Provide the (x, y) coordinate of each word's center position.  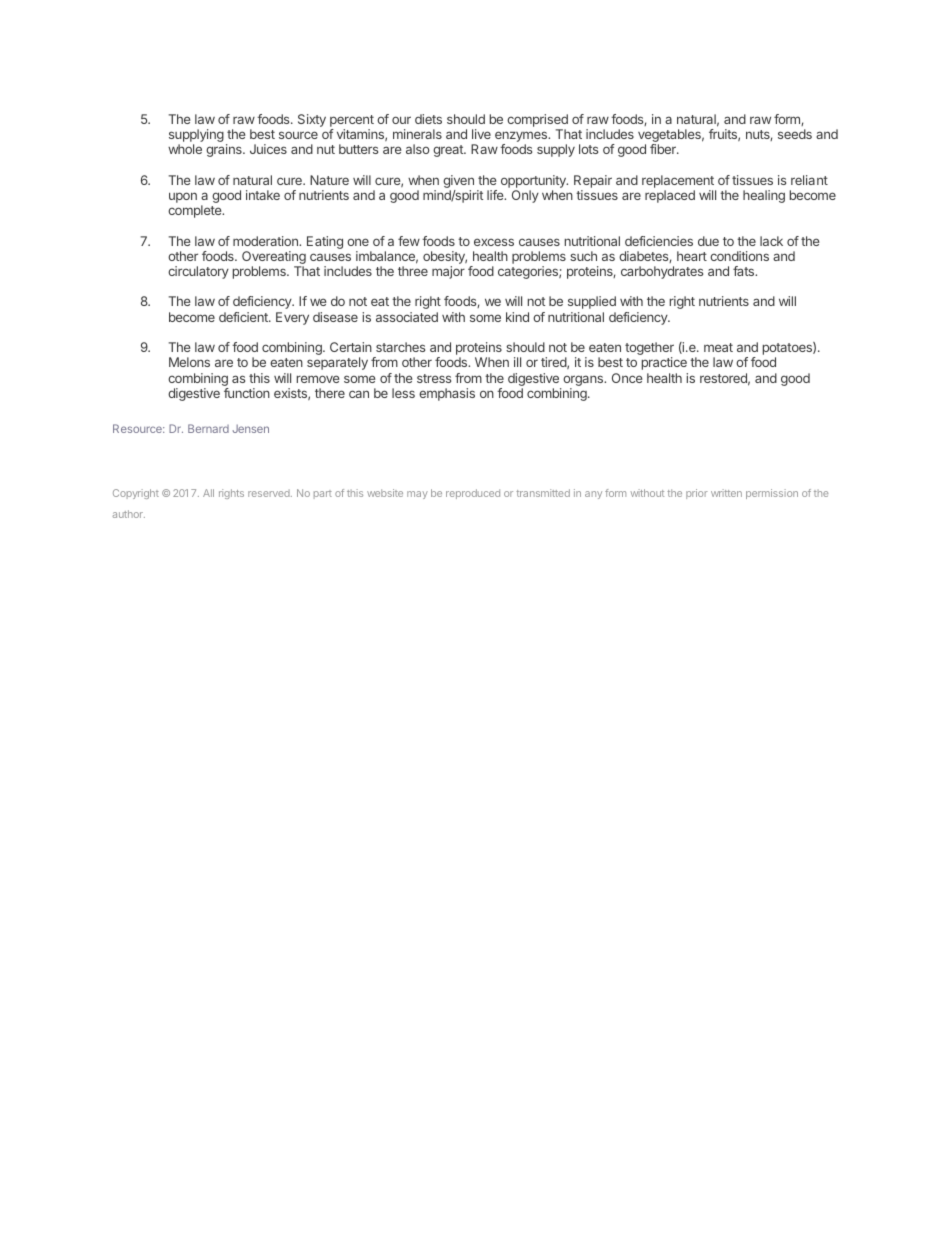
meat (718, 347)
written (726, 493)
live (481, 134)
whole (185, 149)
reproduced (473, 494)
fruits (724, 135)
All (208, 493)
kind (517, 317)
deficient (244, 317)
